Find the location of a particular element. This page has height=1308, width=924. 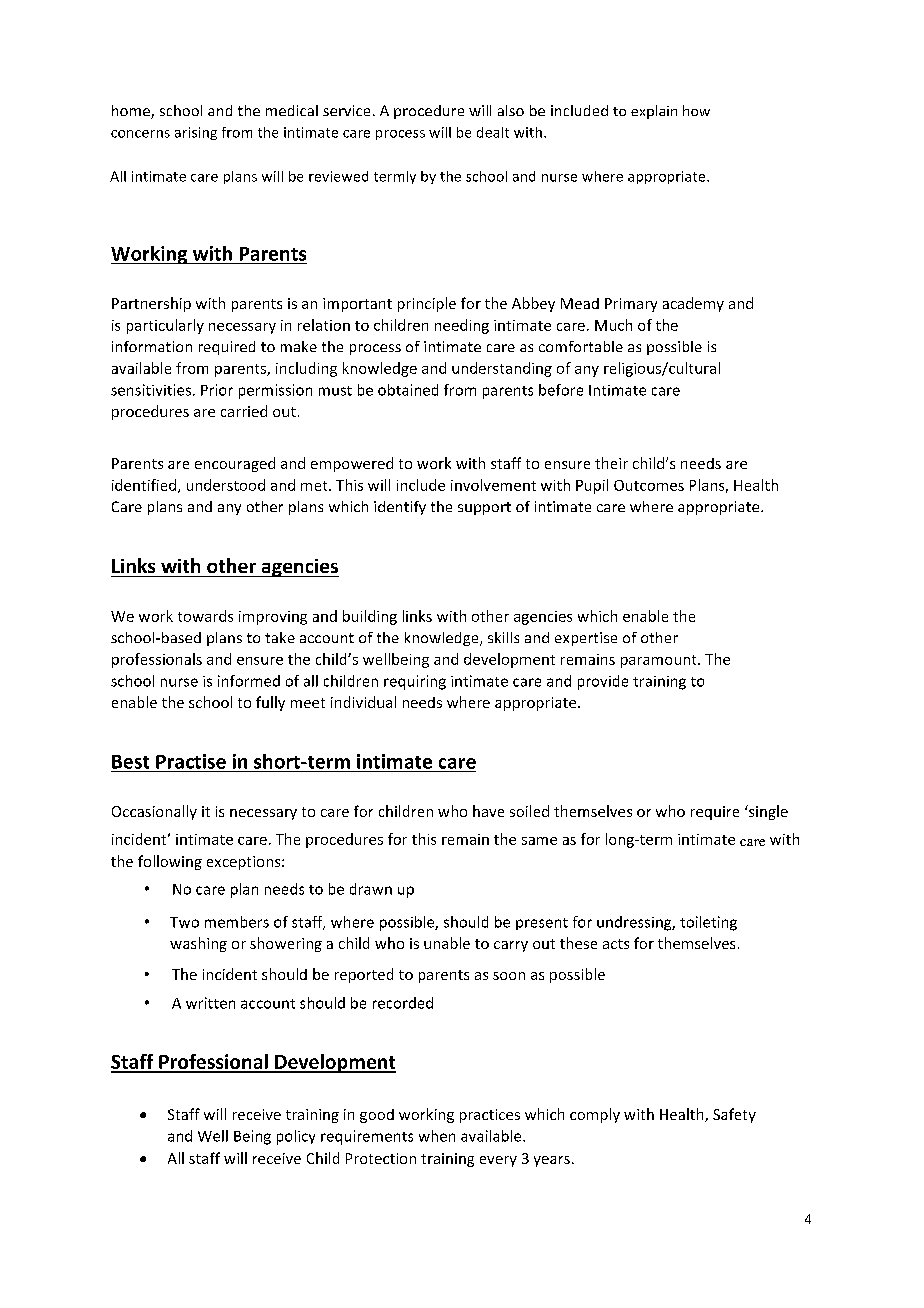

Prior is located at coordinates (217, 390).
